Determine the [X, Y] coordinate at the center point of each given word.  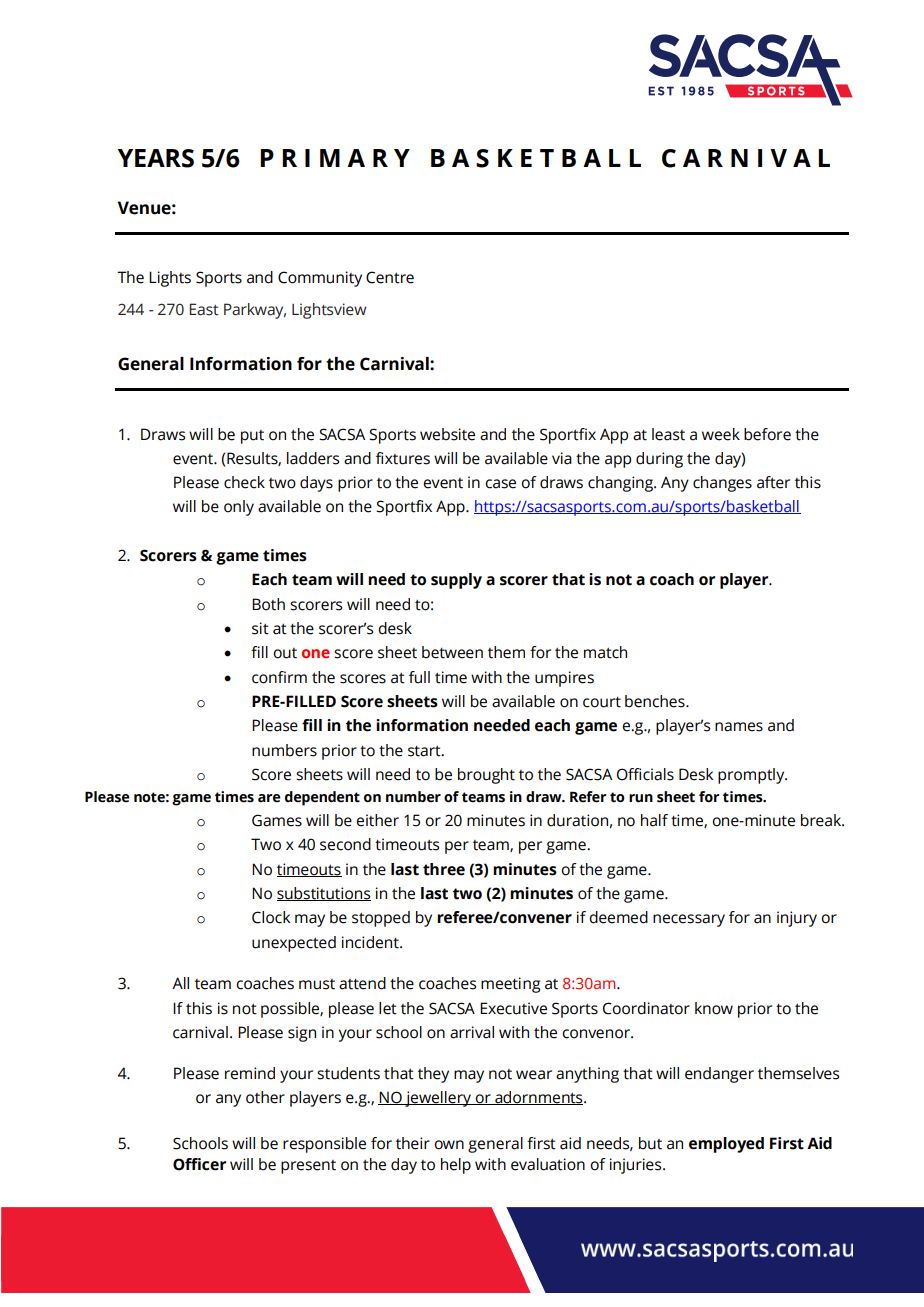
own [449, 1145]
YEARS [155, 158]
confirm [279, 677]
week [721, 434]
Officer [199, 1164]
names [739, 727]
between [452, 652]
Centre [390, 277]
